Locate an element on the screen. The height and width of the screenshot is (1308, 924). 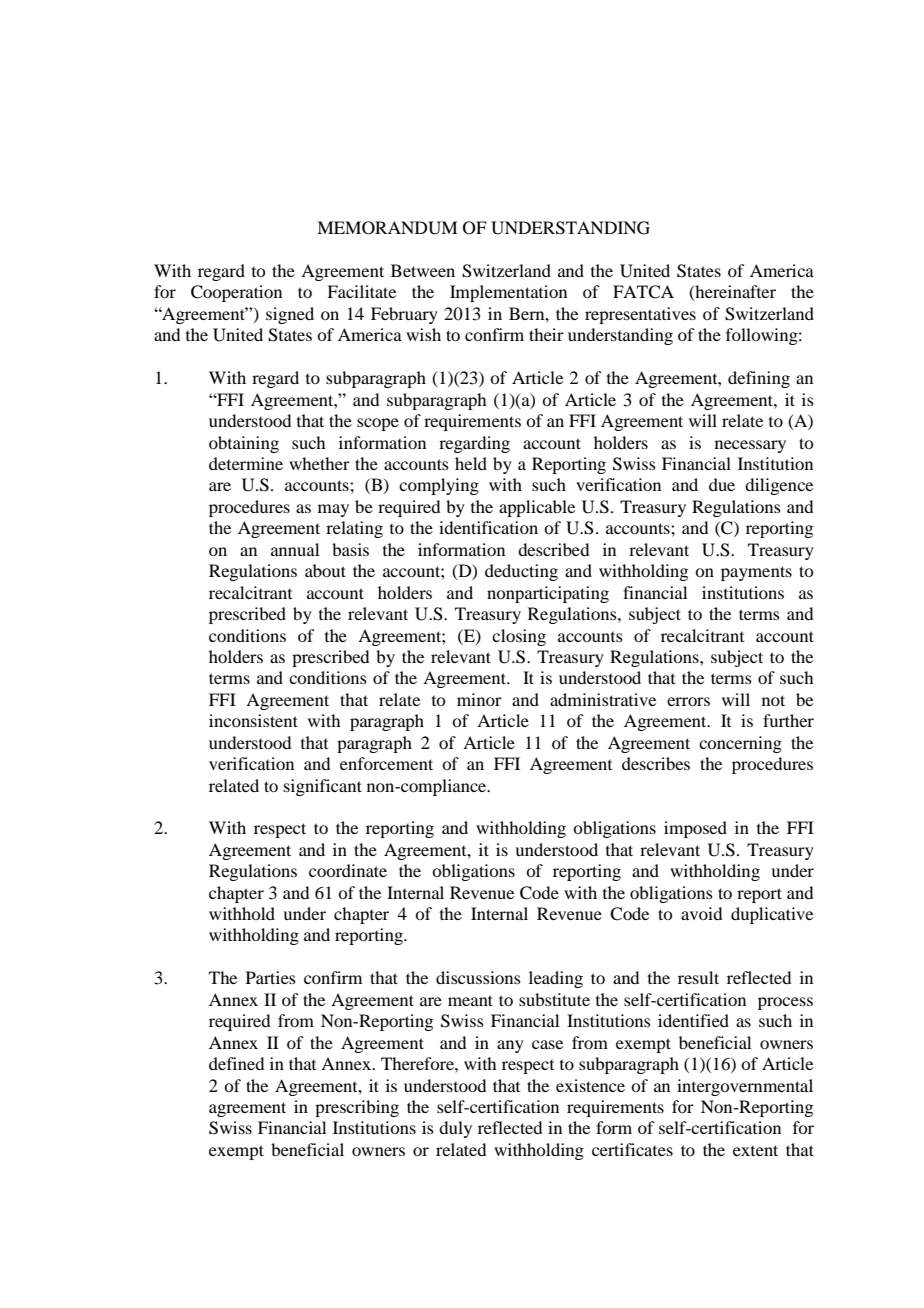
signed is located at coordinates (290, 315).
